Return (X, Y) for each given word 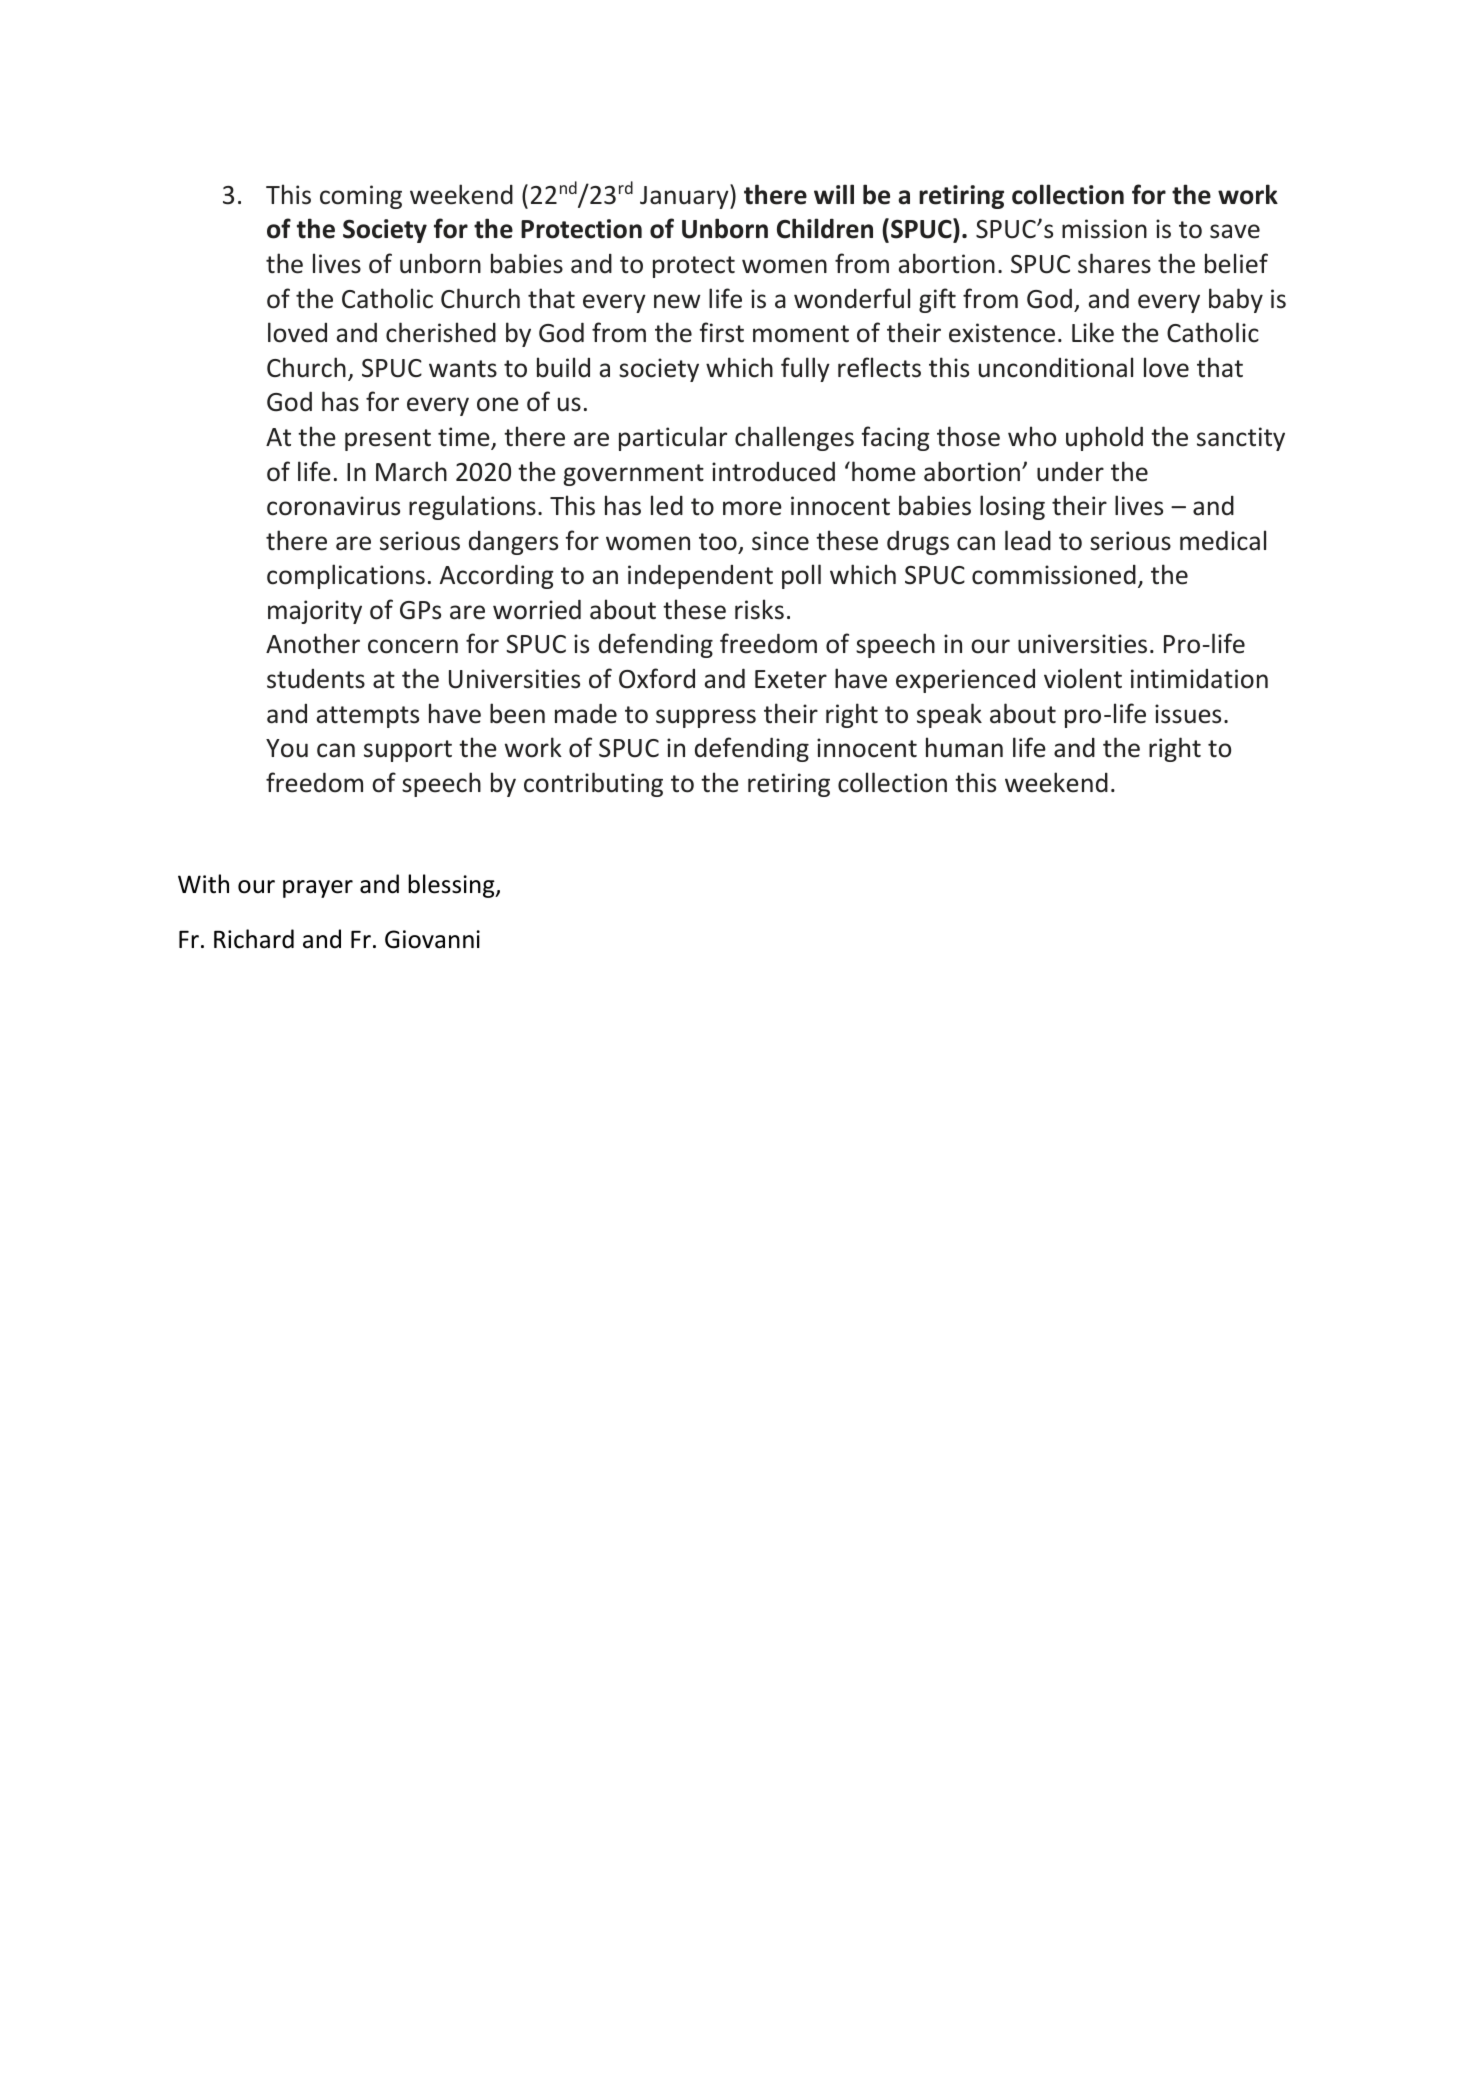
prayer (318, 889)
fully (805, 369)
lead (1028, 540)
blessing (452, 886)
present (388, 440)
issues (1188, 714)
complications (346, 576)
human (964, 747)
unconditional (1056, 367)
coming (361, 197)
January (685, 196)
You (287, 748)
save (1235, 231)
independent (700, 576)
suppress (706, 718)
